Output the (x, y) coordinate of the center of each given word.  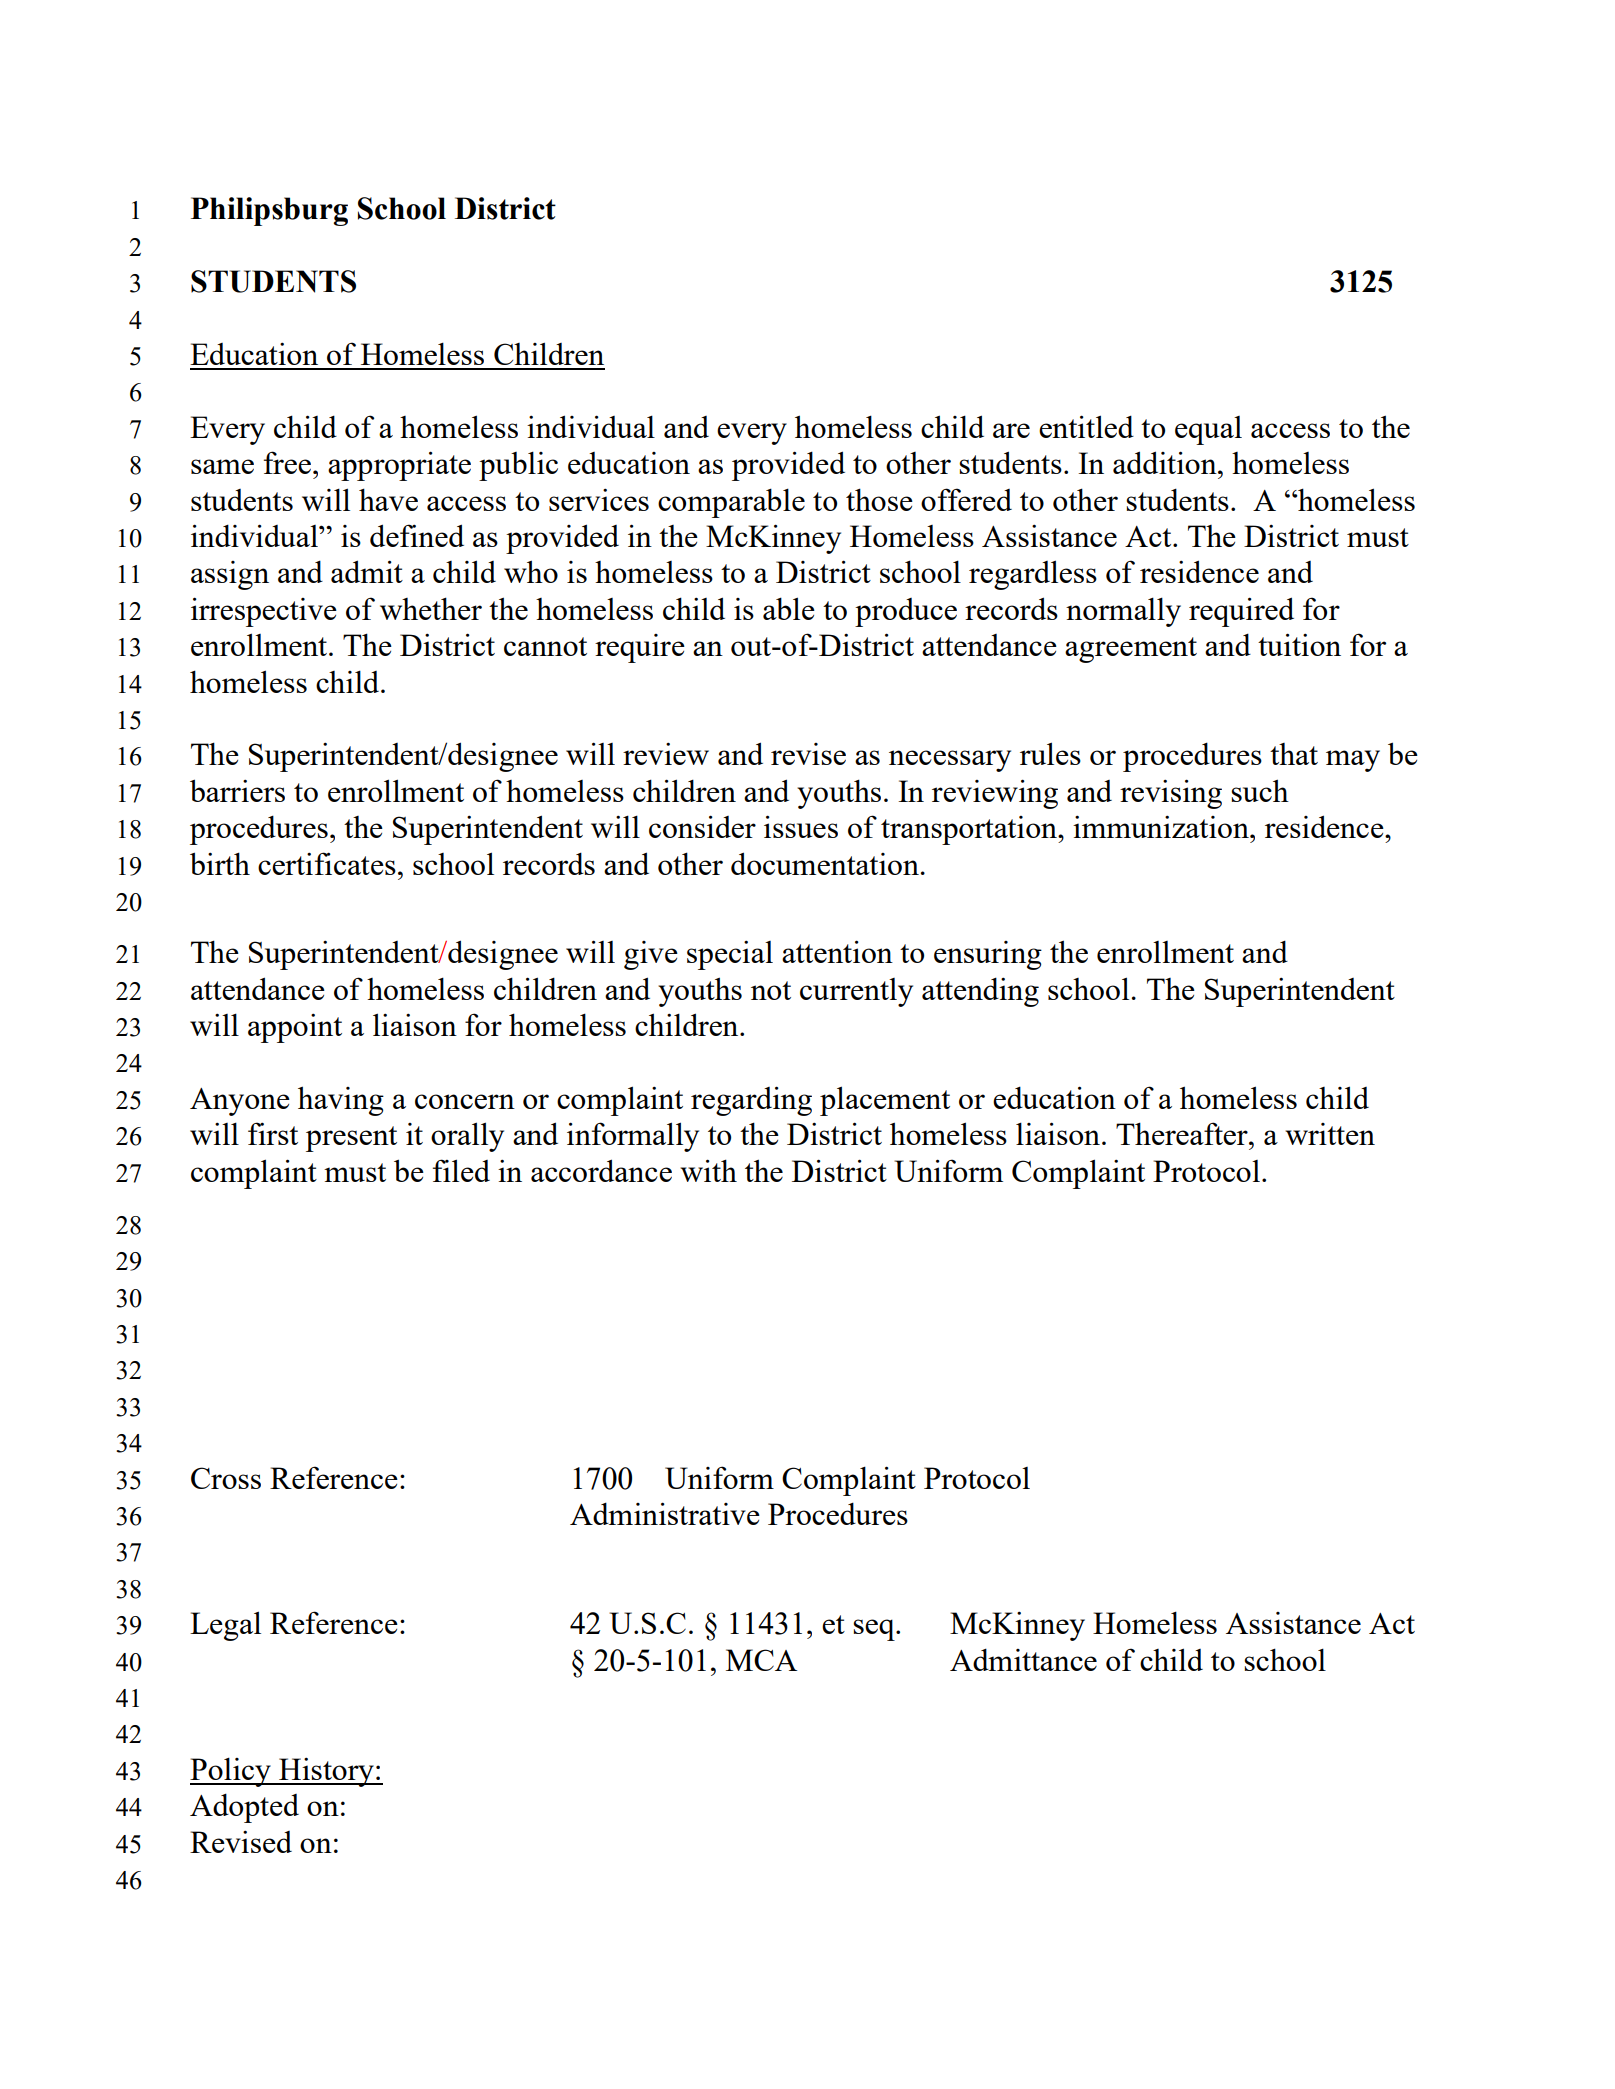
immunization (1162, 827)
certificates (327, 863)
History (326, 1772)
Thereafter (1183, 1133)
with (708, 1170)
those (879, 499)
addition (1166, 462)
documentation (825, 863)
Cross (226, 1478)
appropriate (399, 466)
